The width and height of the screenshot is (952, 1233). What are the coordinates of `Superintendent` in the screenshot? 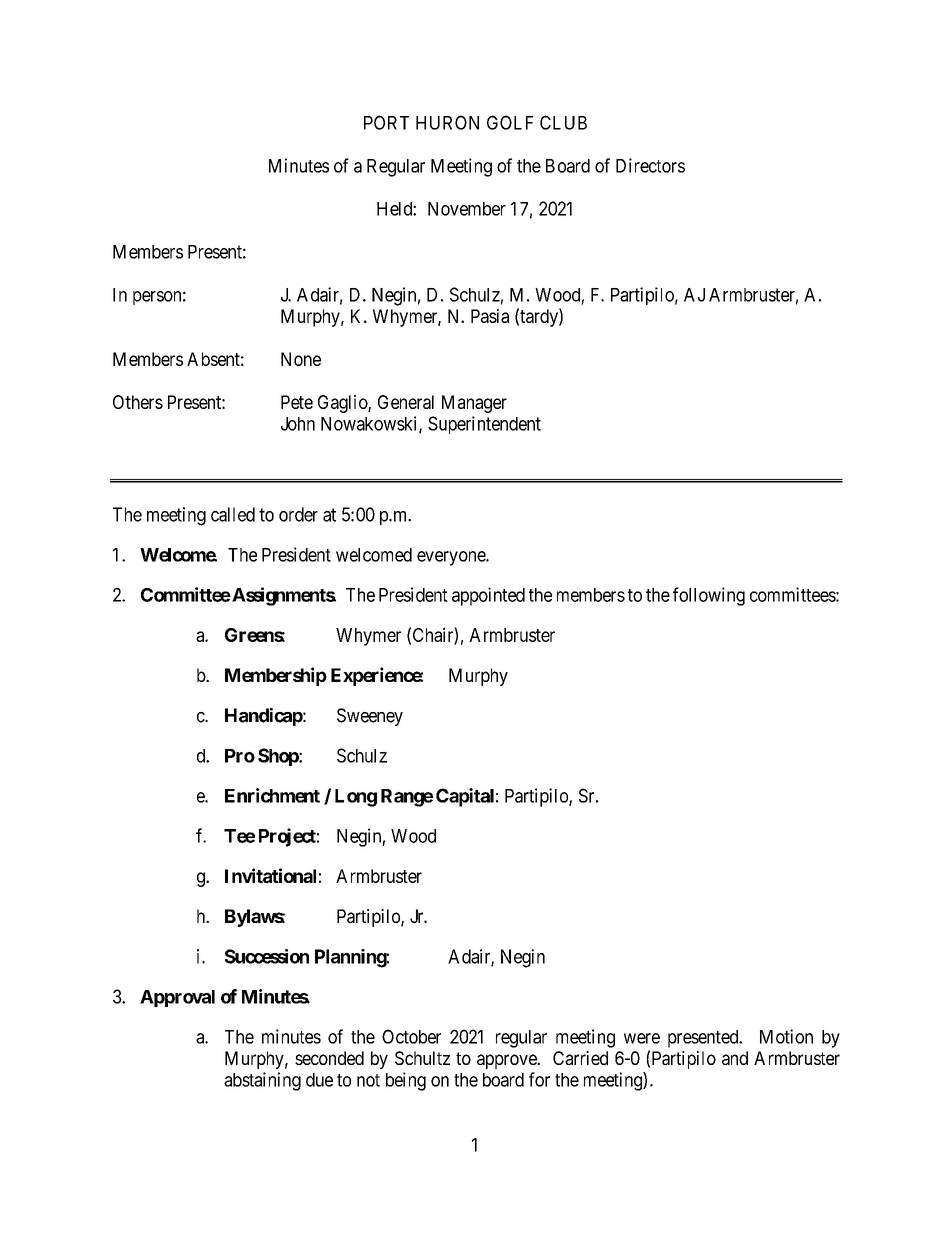 It's located at (484, 425).
